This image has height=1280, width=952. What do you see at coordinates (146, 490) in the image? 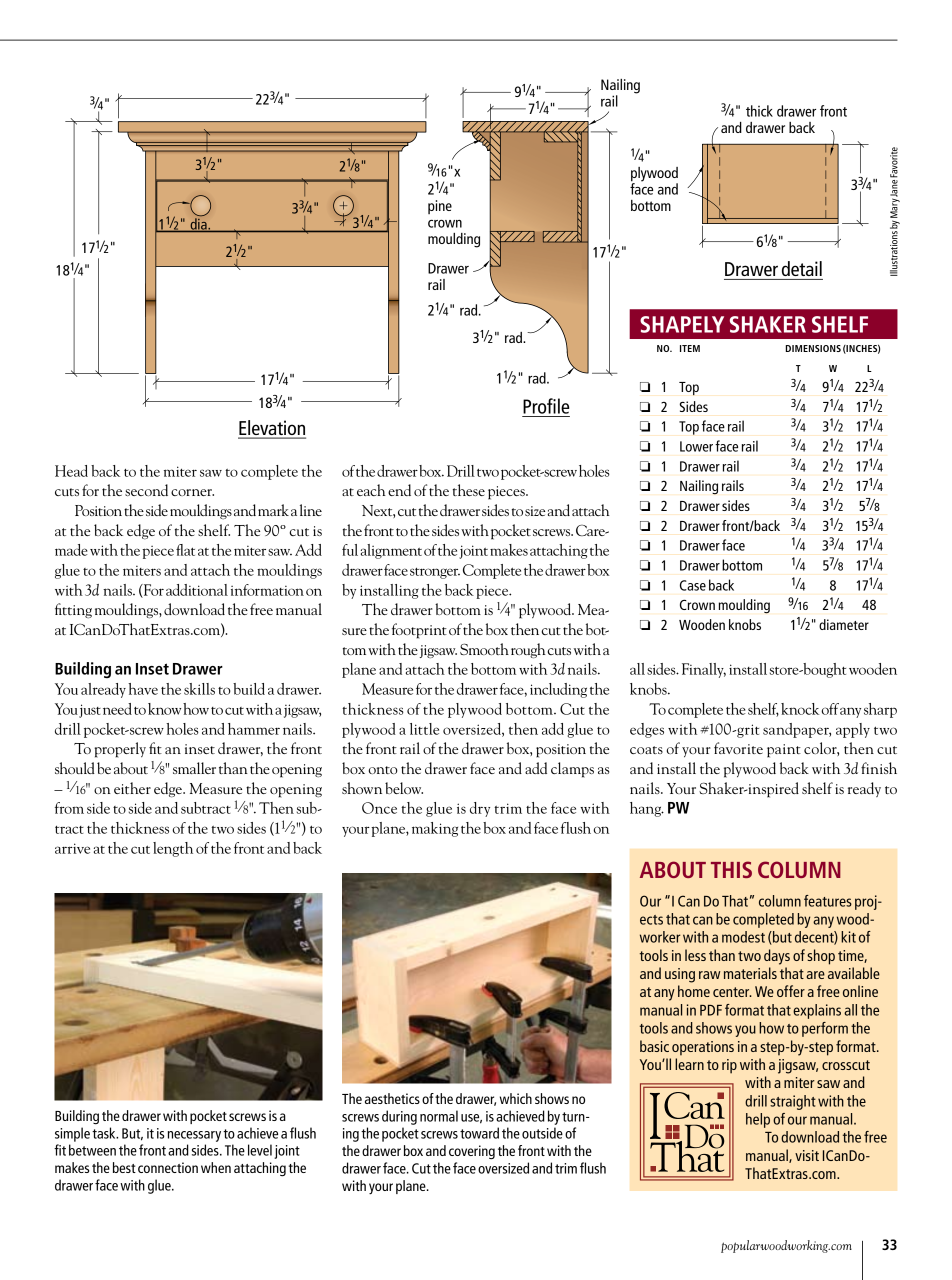
I see `second` at bounding box center [146, 490].
